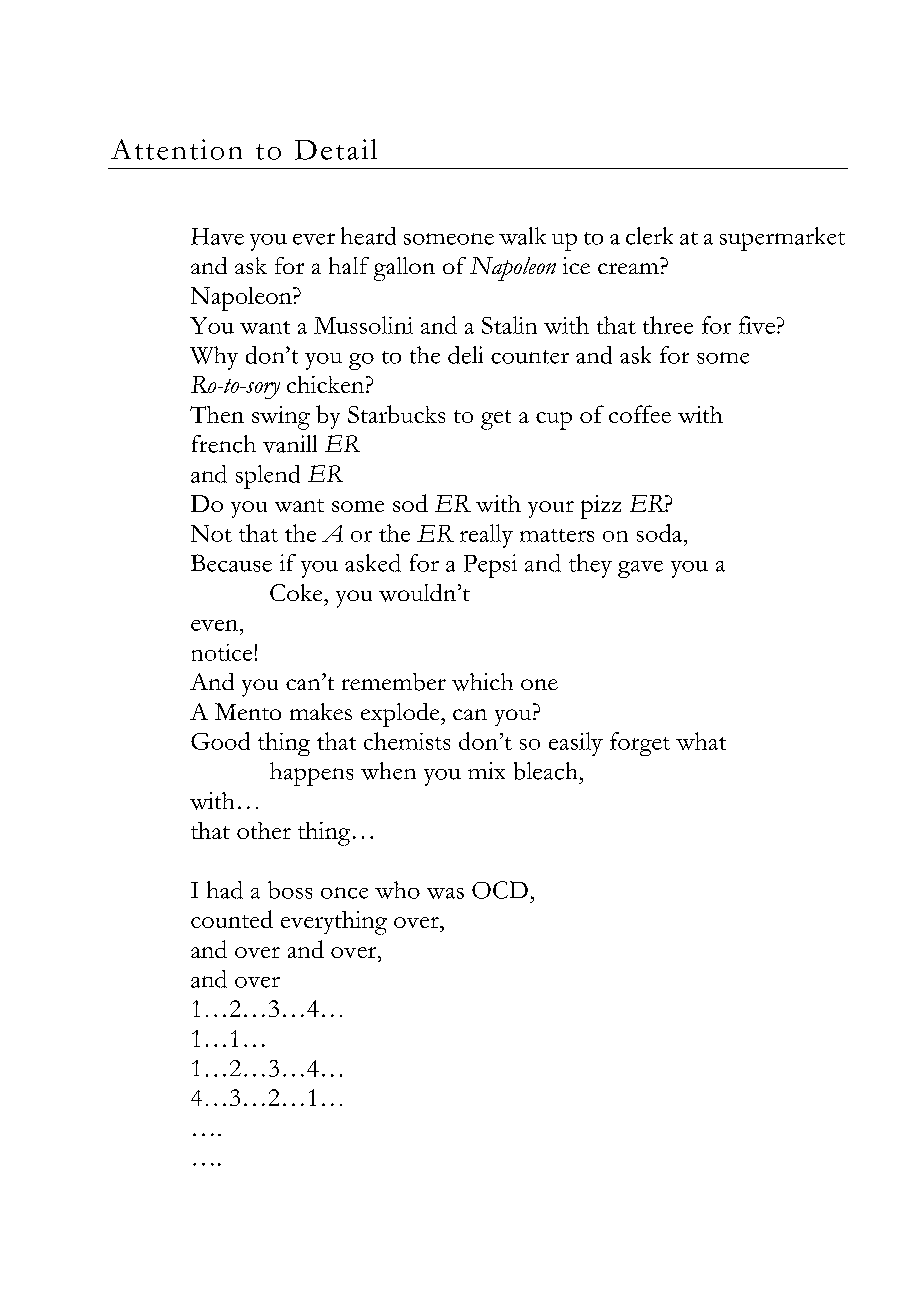 The width and height of the image is (924, 1310). Describe the element at coordinates (225, 890) in the image. I see `had` at that location.
